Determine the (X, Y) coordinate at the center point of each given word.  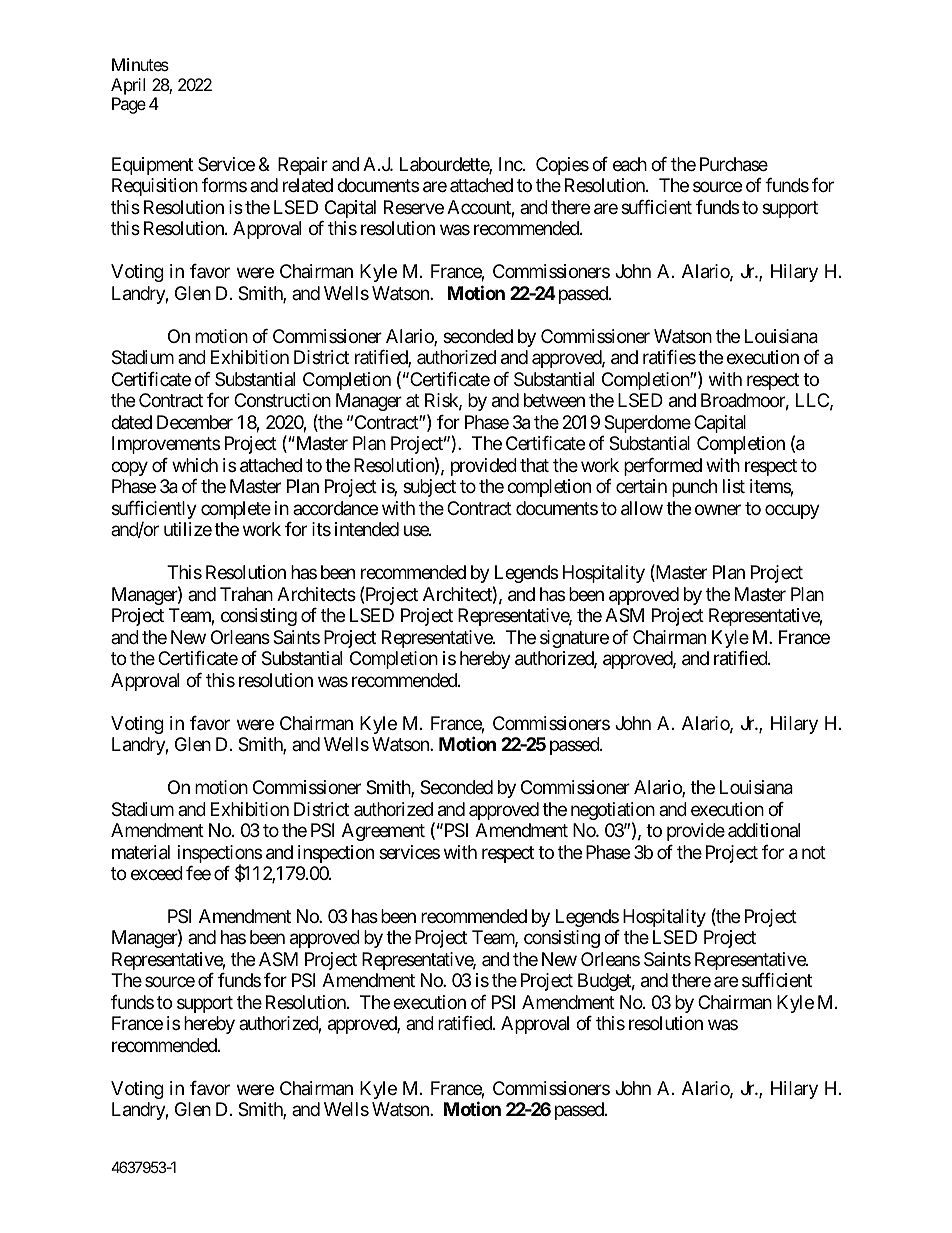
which (195, 465)
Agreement (383, 832)
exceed (157, 873)
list (734, 486)
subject (429, 488)
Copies (562, 166)
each (630, 164)
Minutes (140, 64)
